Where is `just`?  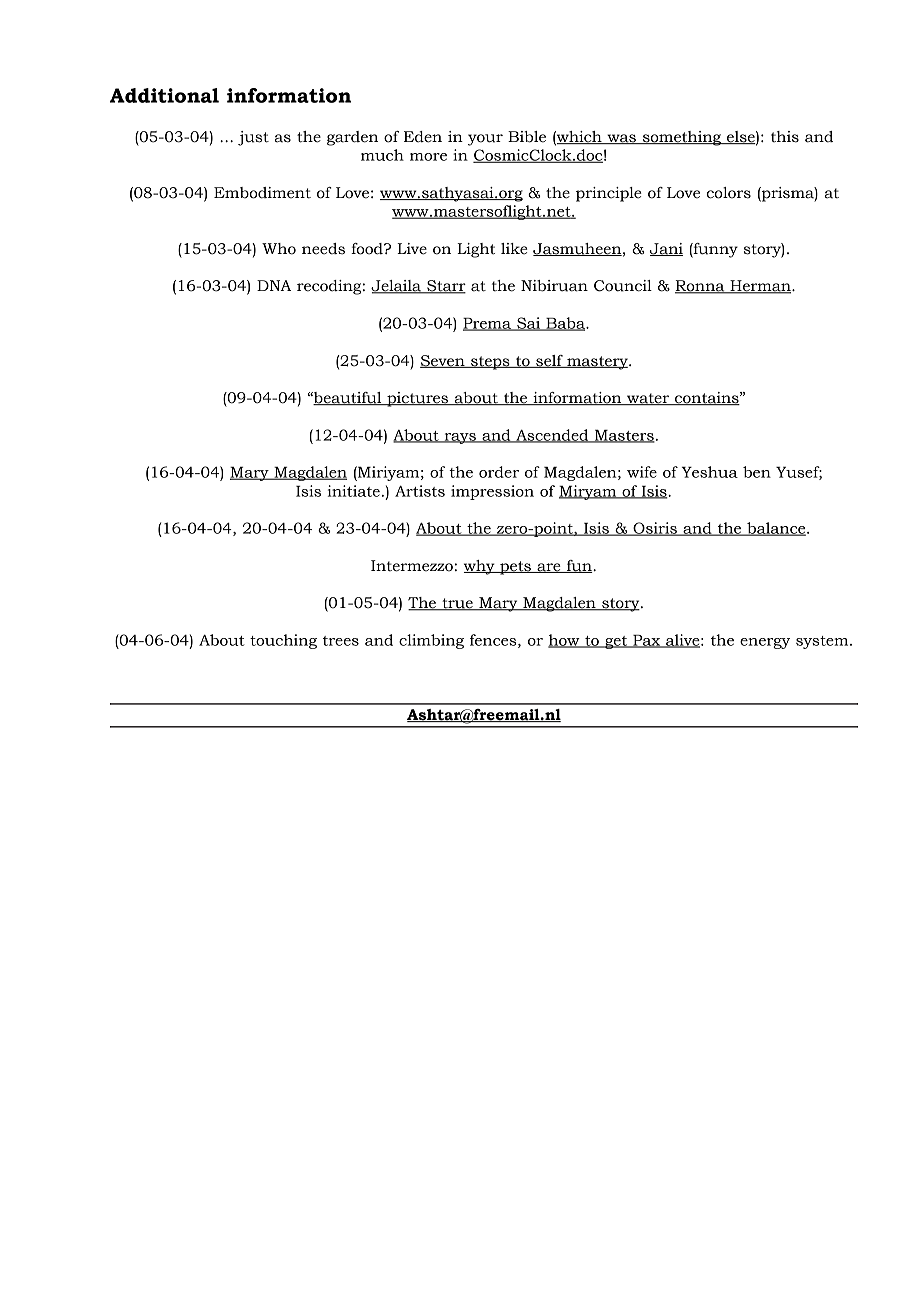
just is located at coordinates (253, 138).
